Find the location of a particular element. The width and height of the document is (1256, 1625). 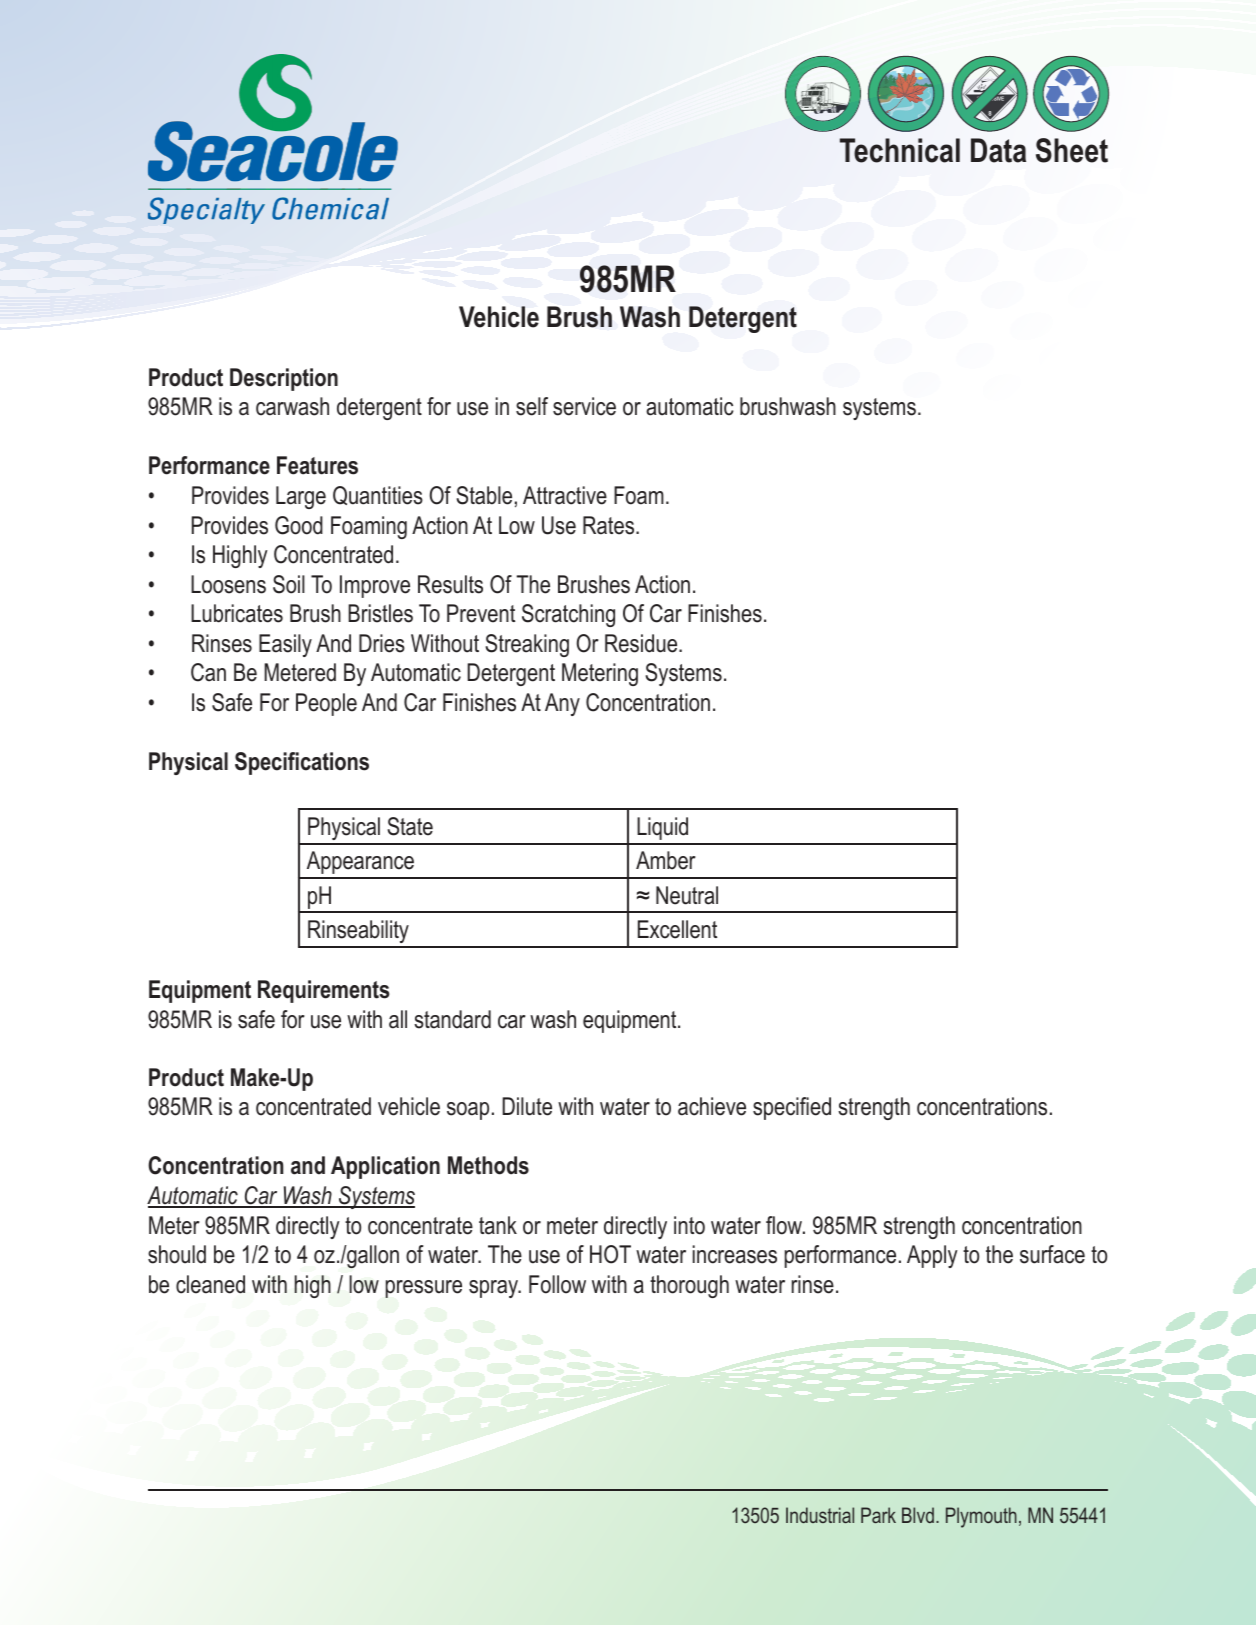

Neutral is located at coordinates (687, 895).
